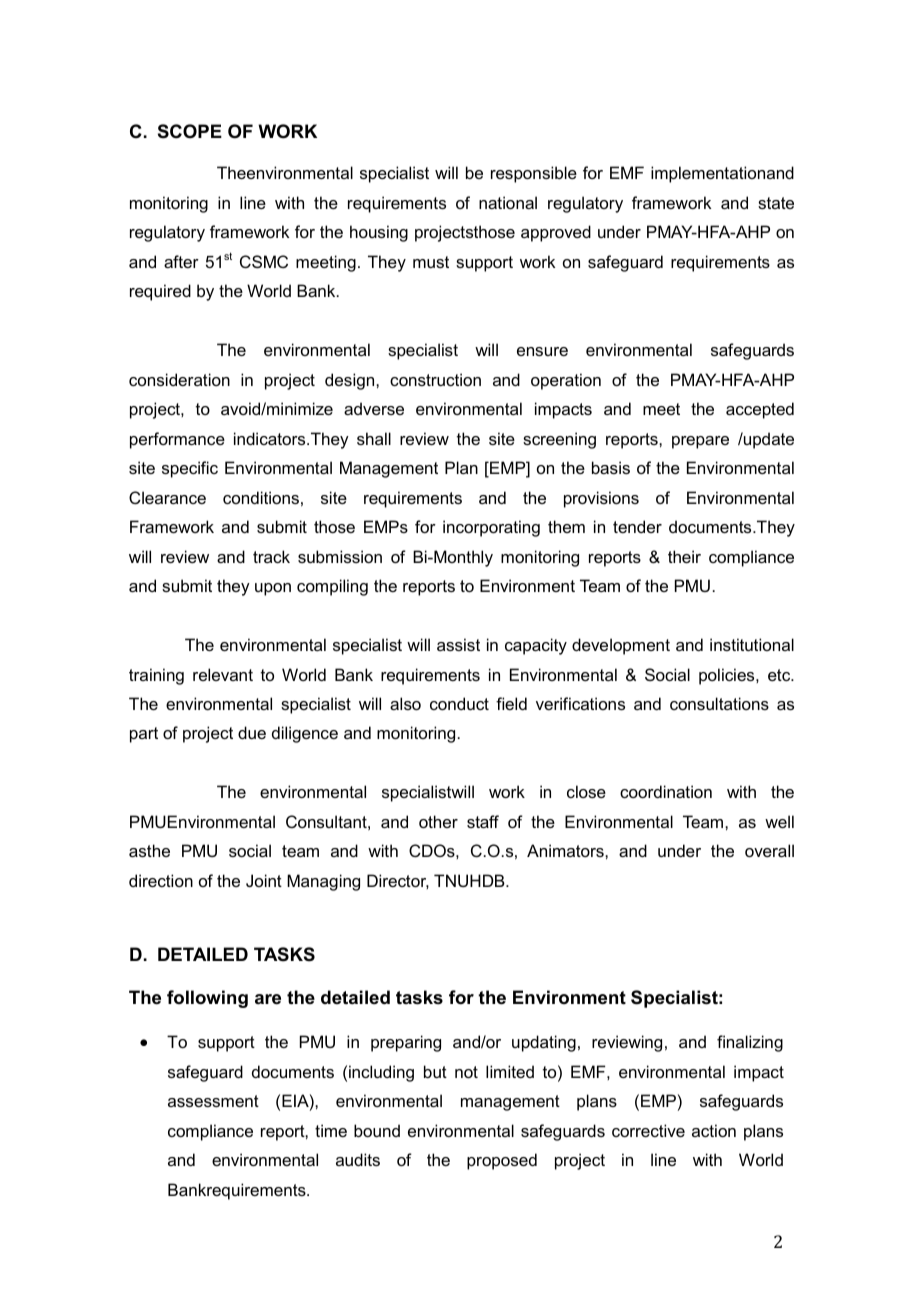 This image has height=1308, width=924. I want to click on relevant, so click(223, 674).
